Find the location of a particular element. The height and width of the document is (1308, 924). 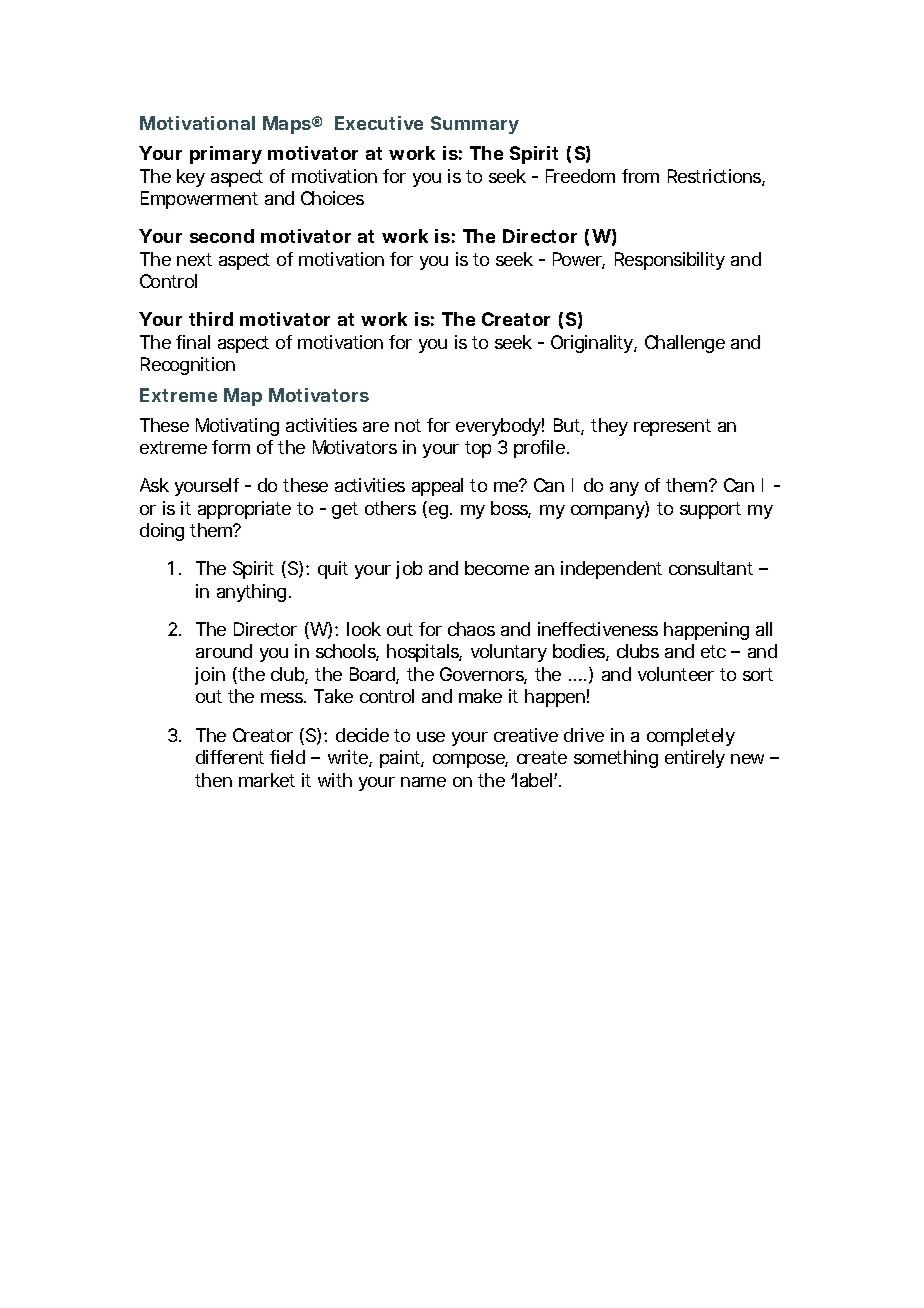

anything is located at coordinates (251, 593).
